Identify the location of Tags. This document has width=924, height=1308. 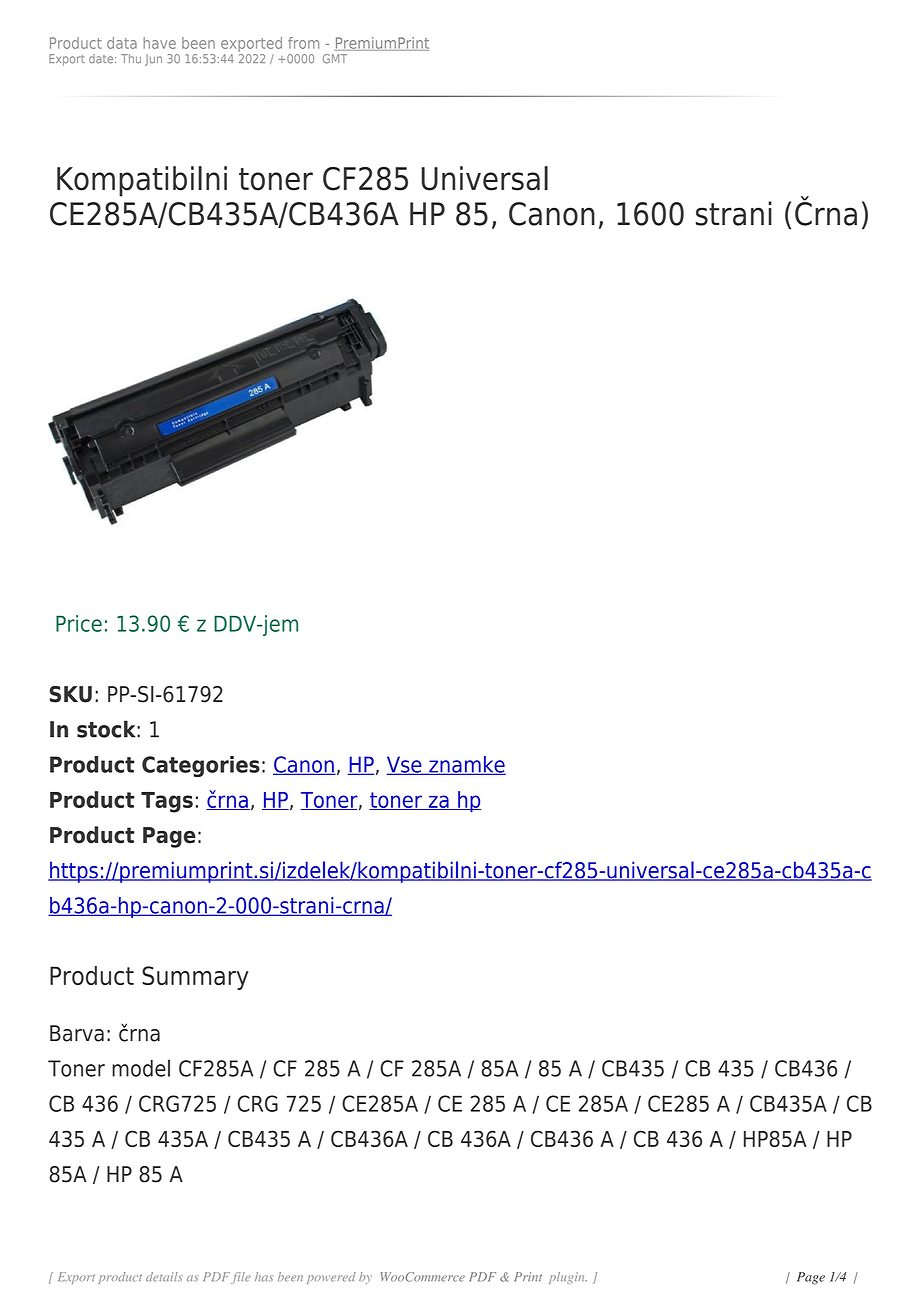
(167, 802).
